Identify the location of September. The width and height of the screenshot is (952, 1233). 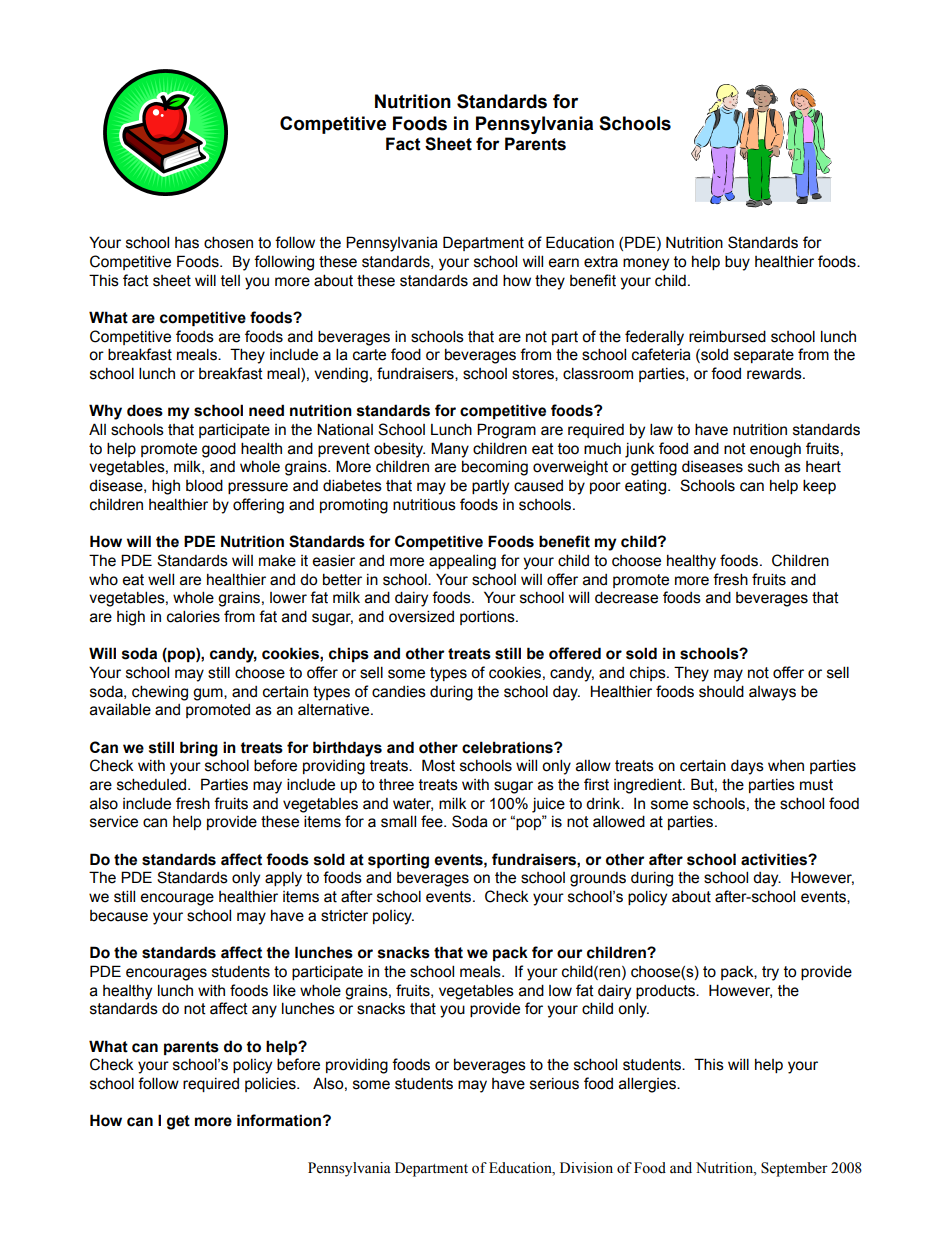
(794, 1169).
